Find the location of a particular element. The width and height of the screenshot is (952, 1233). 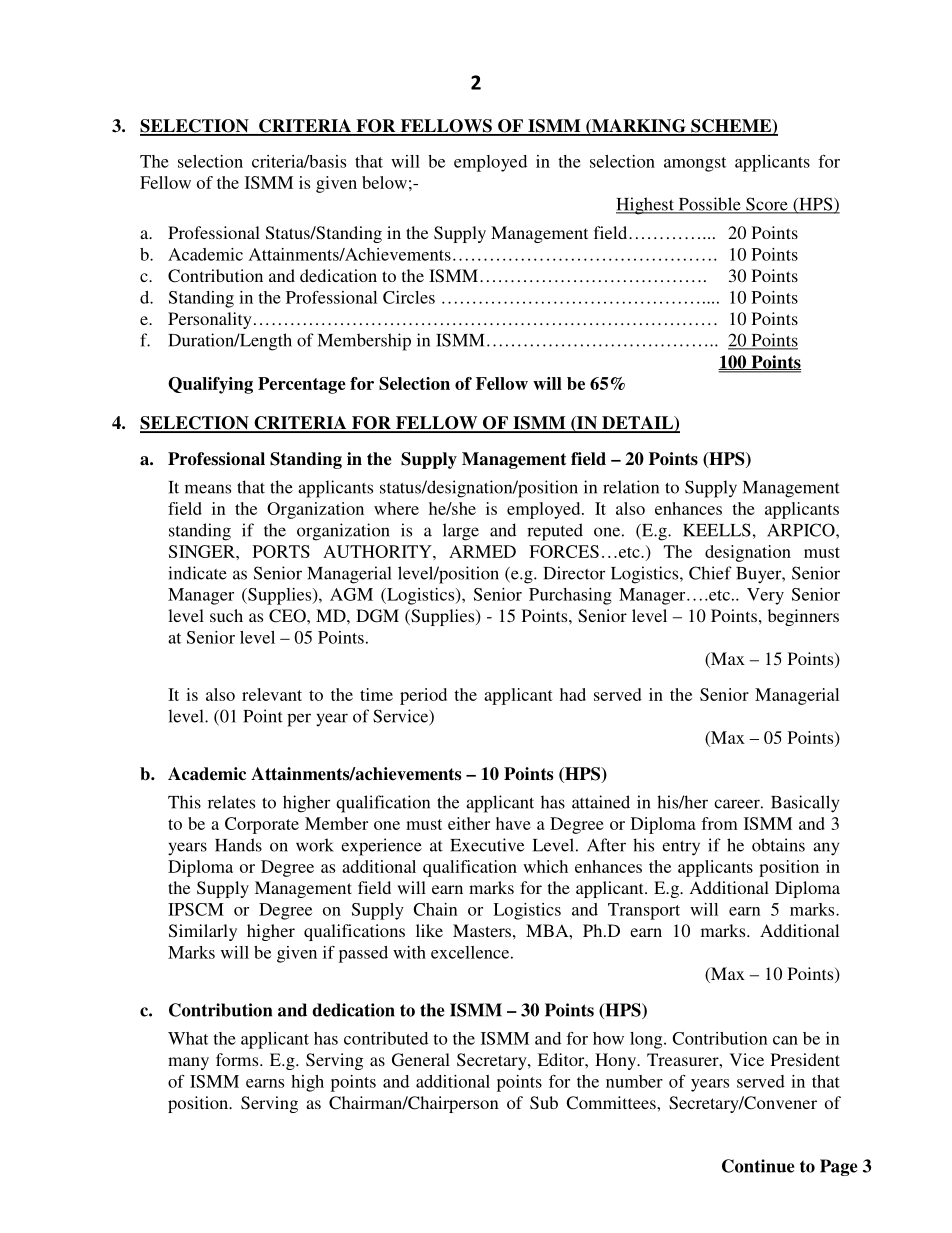

CEO is located at coordinates (288, 616).
